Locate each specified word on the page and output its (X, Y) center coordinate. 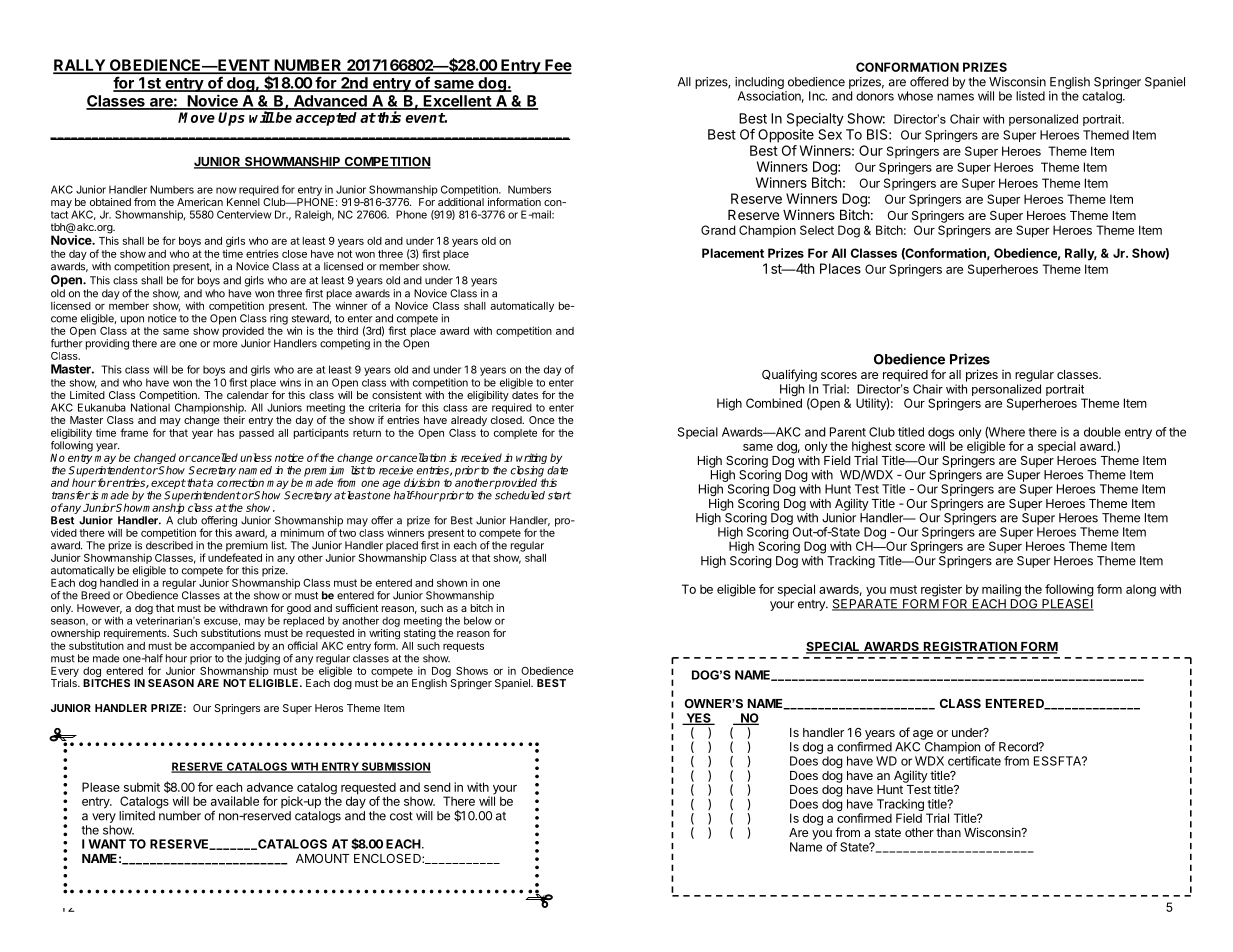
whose (915, 96)
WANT (107, 844)
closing (528, 472)
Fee (557, 66)
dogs (941, 434)
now (226, 190)
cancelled (214, 457)
